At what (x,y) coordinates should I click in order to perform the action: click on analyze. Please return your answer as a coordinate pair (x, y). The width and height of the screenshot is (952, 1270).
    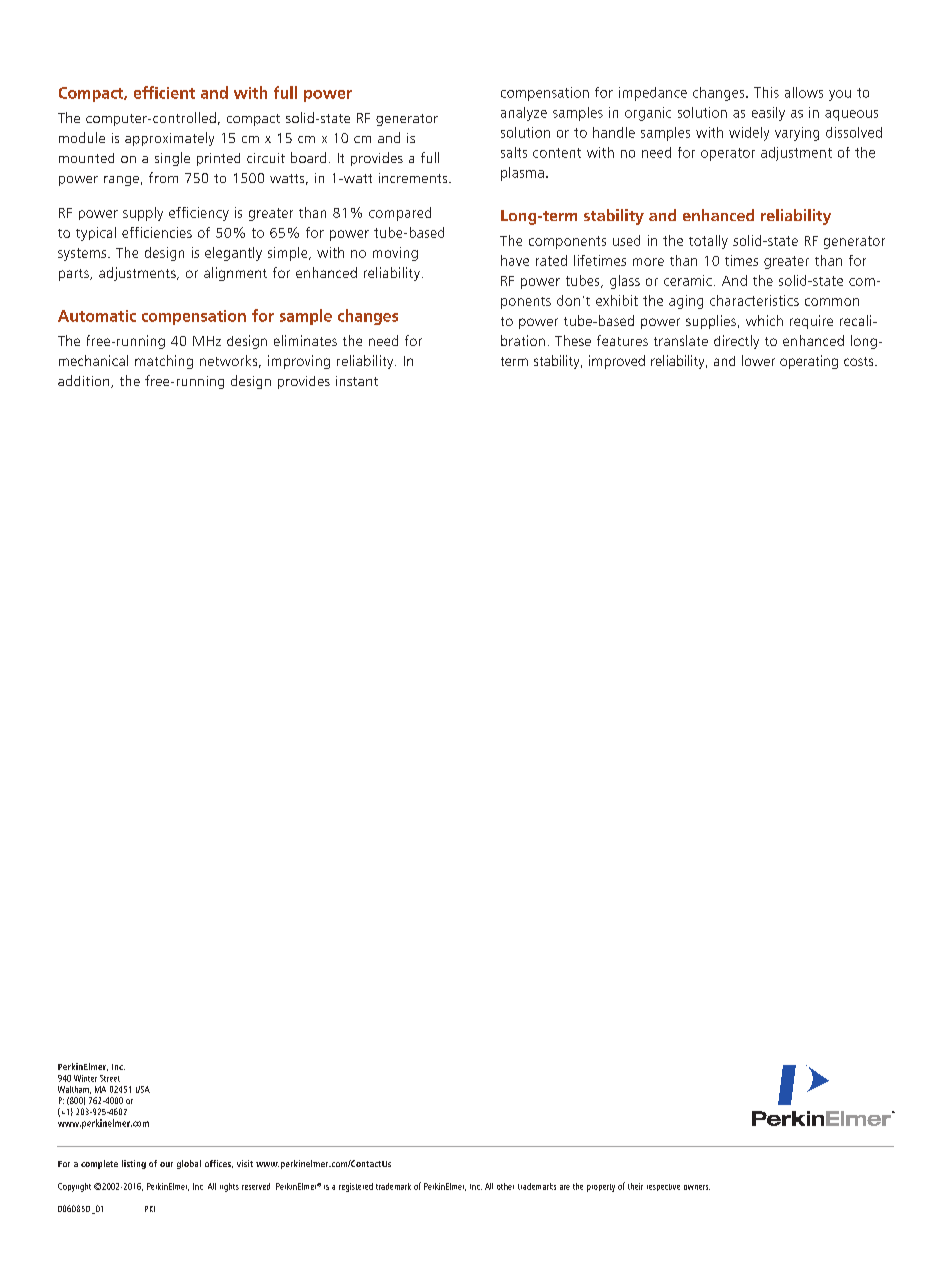
    Looking at the image, I should click on (524, 114).
